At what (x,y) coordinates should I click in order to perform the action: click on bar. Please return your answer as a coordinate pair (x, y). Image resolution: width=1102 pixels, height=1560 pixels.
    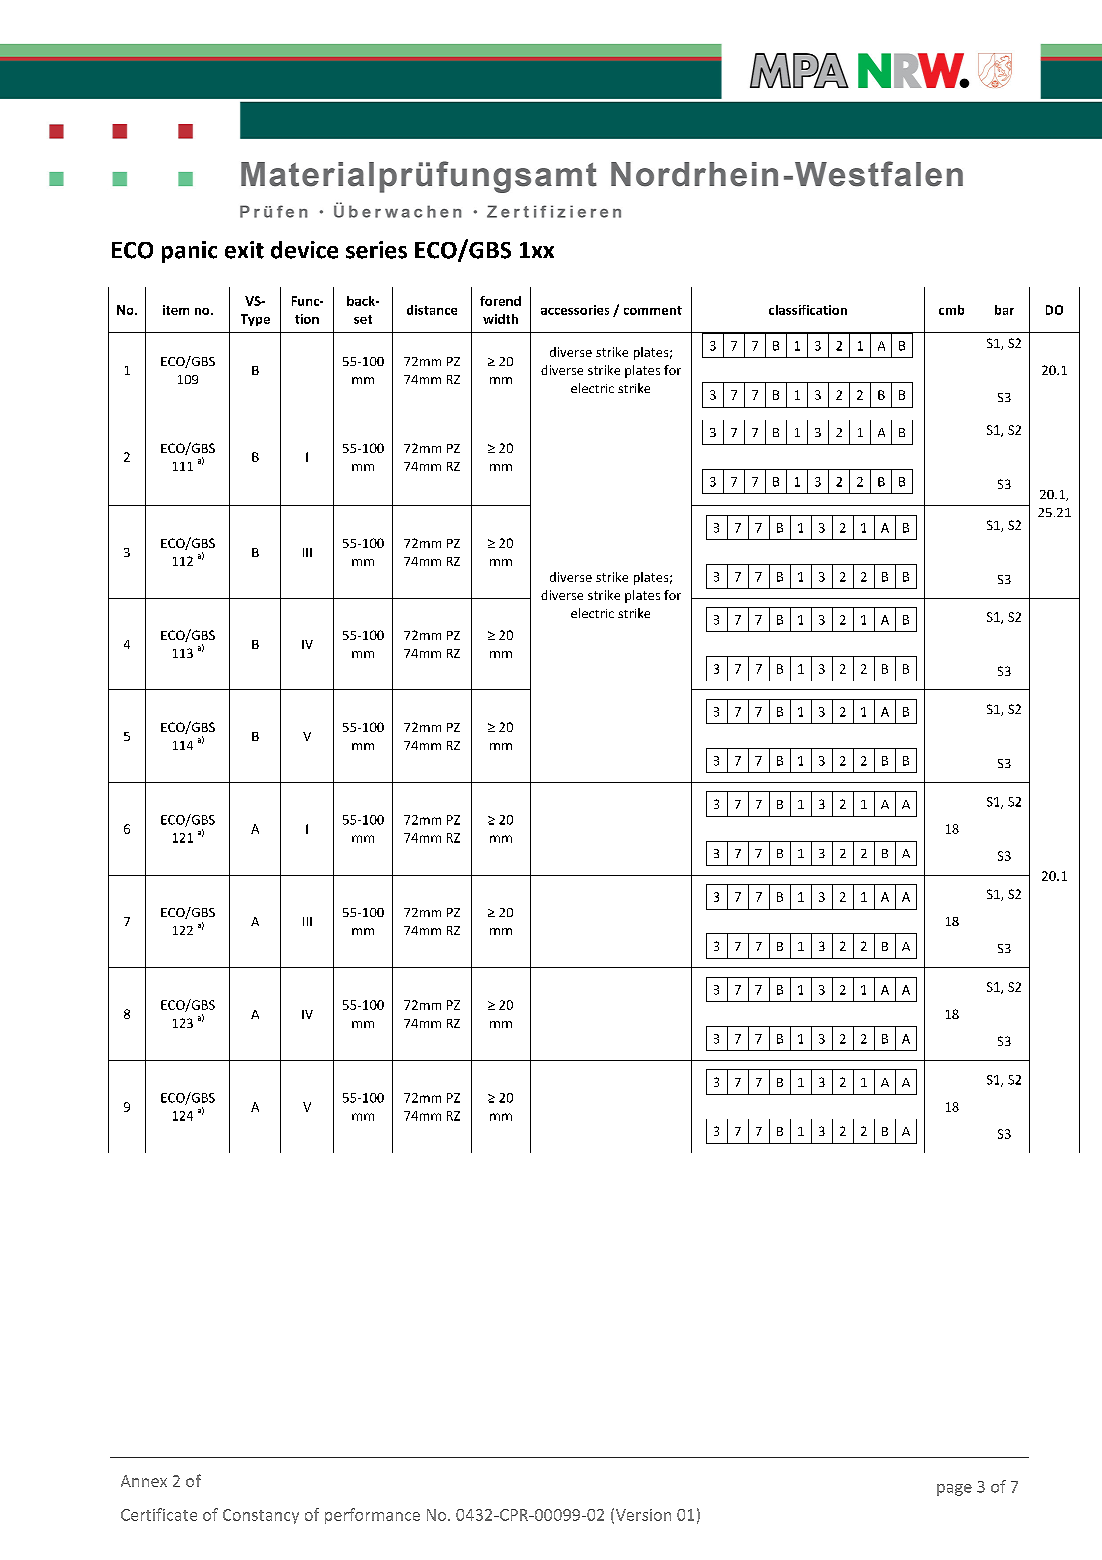
    Looking at the image, I should click on (1004, 310).
